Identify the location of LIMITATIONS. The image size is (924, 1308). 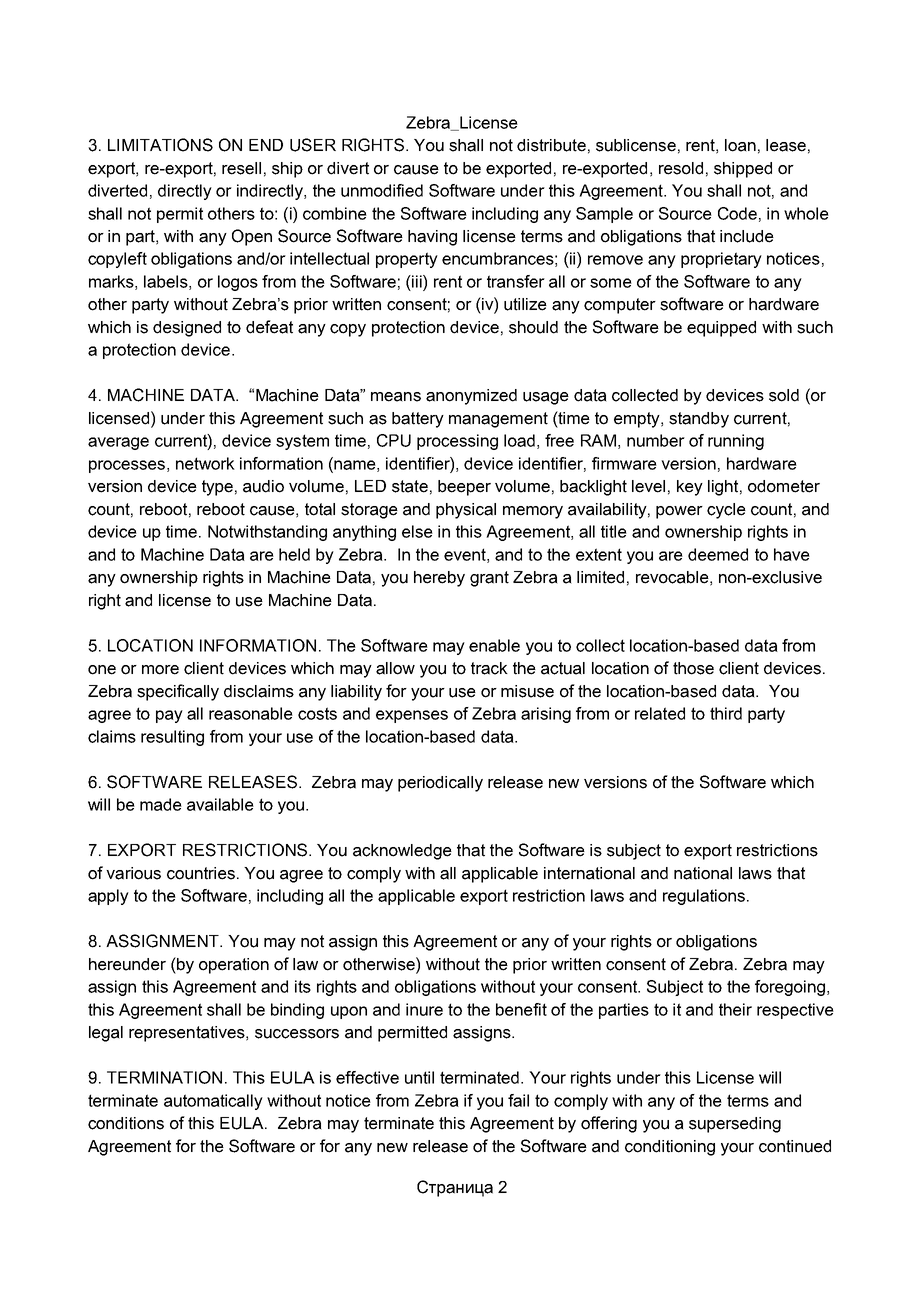
(160, 145).
